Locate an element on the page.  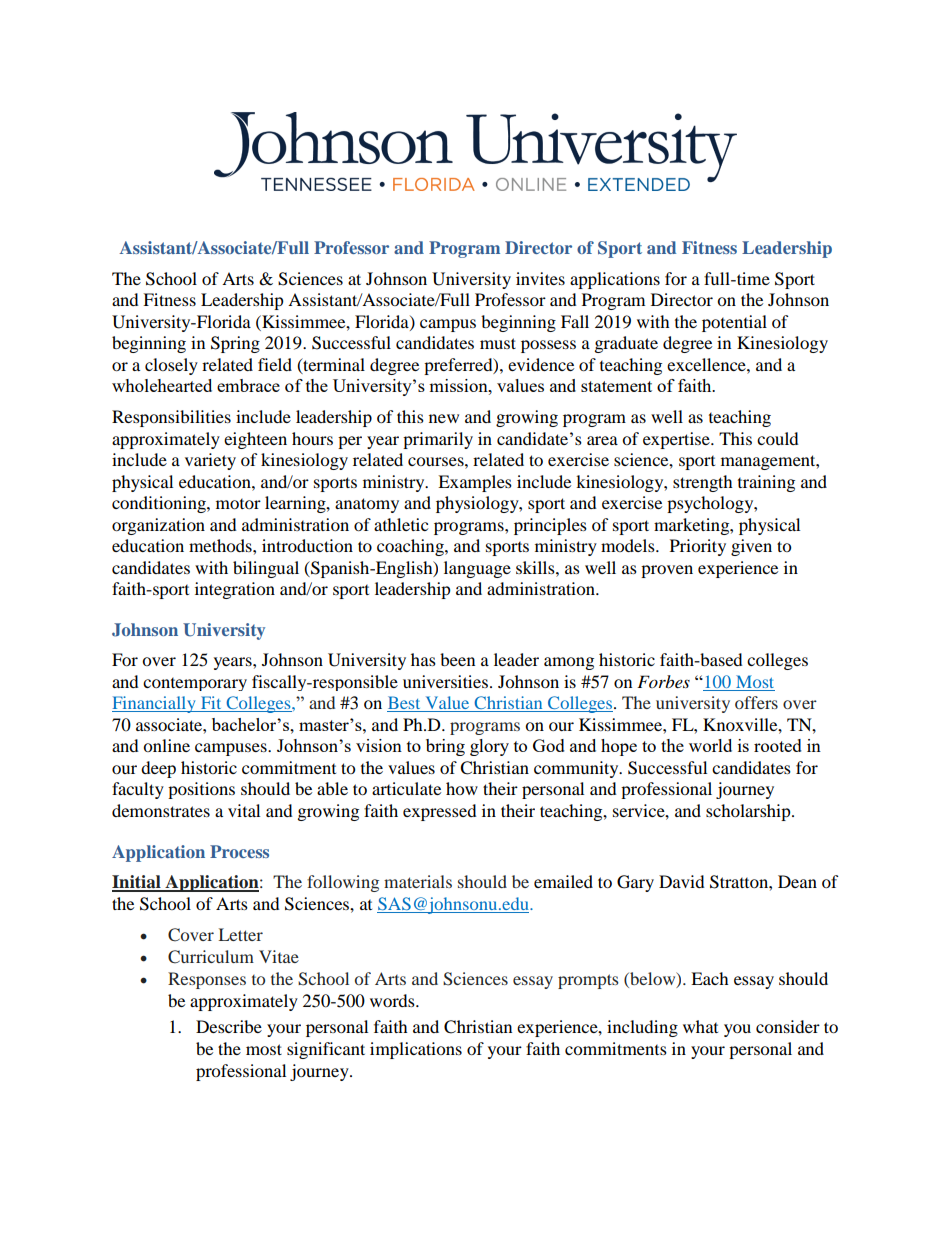
methods is located at coordinates (221, 545).
